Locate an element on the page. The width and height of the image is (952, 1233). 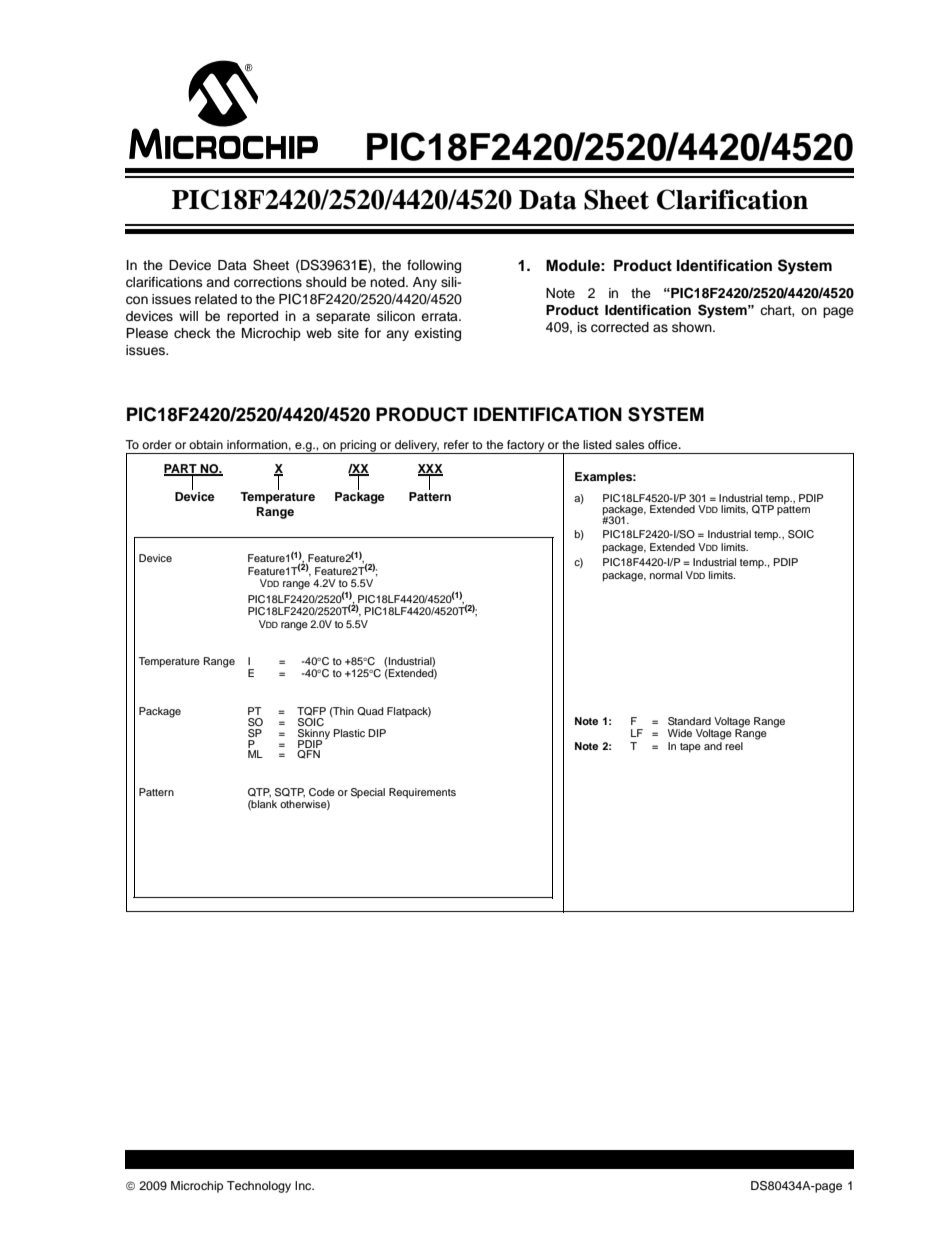
Technology is located at coordinates (259, 1187).
